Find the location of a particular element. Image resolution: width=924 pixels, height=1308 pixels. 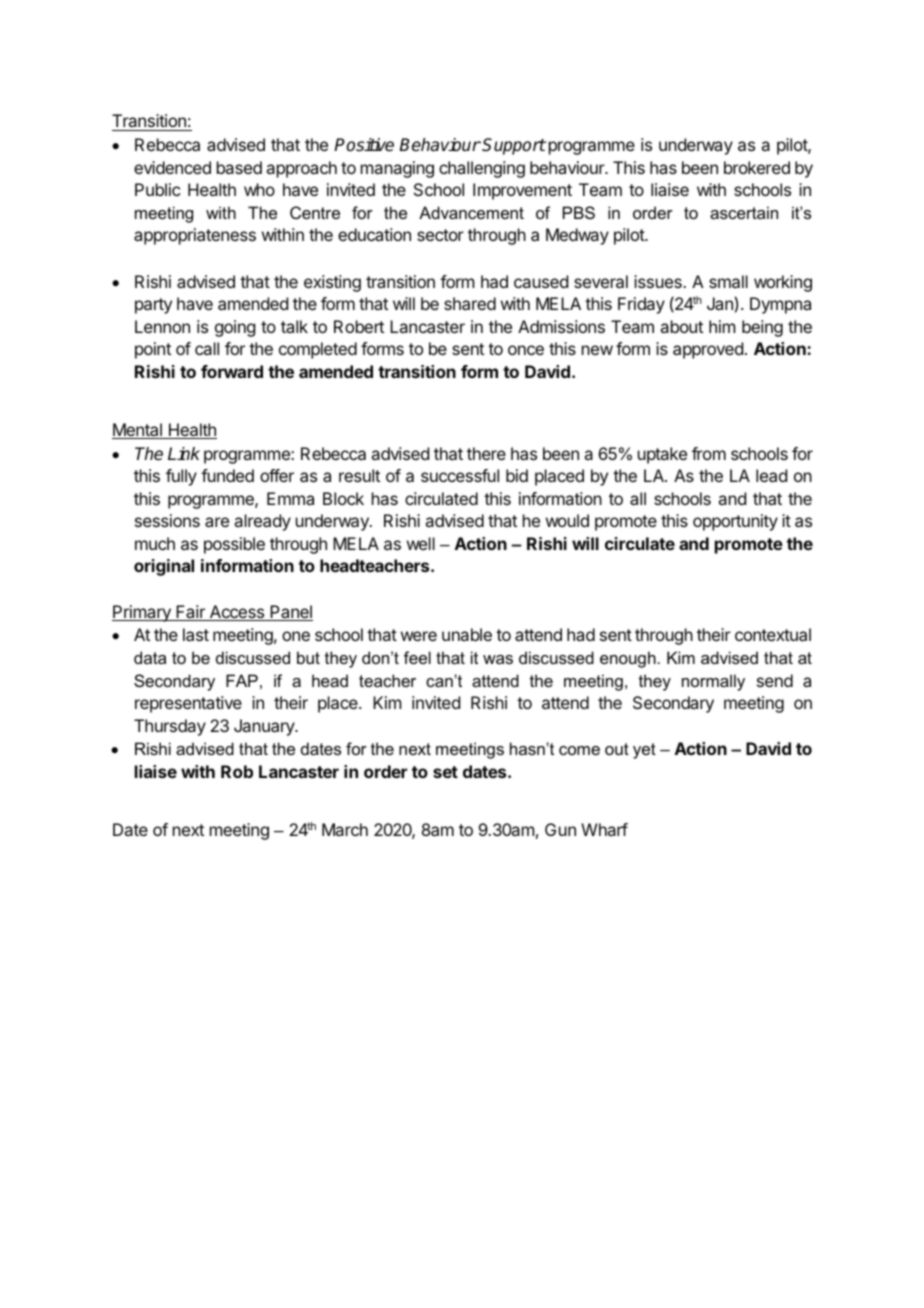

March is located at coordinates (345, 829).
